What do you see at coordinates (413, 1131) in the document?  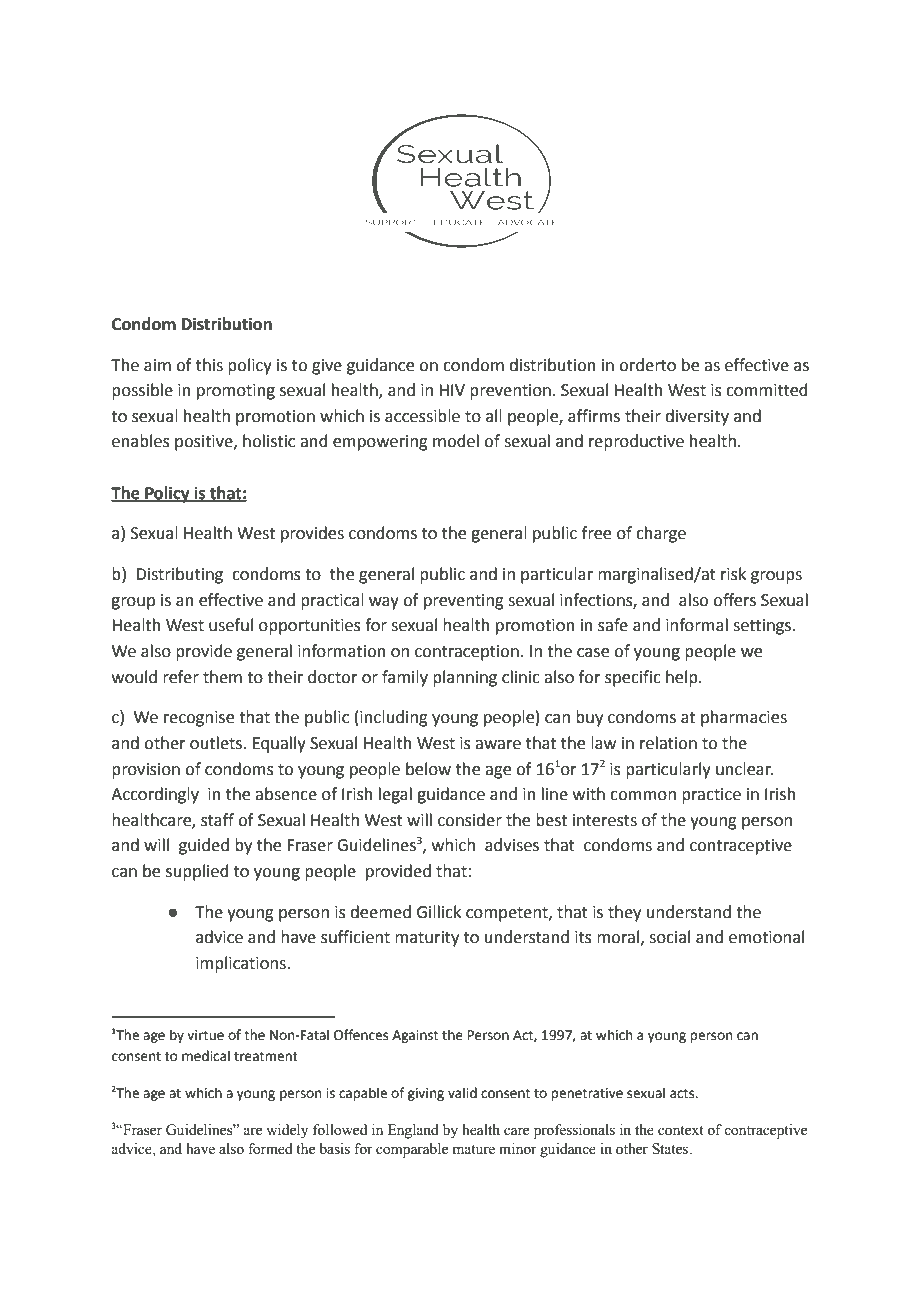 I see `England` at bounding box center [413, 1131].
